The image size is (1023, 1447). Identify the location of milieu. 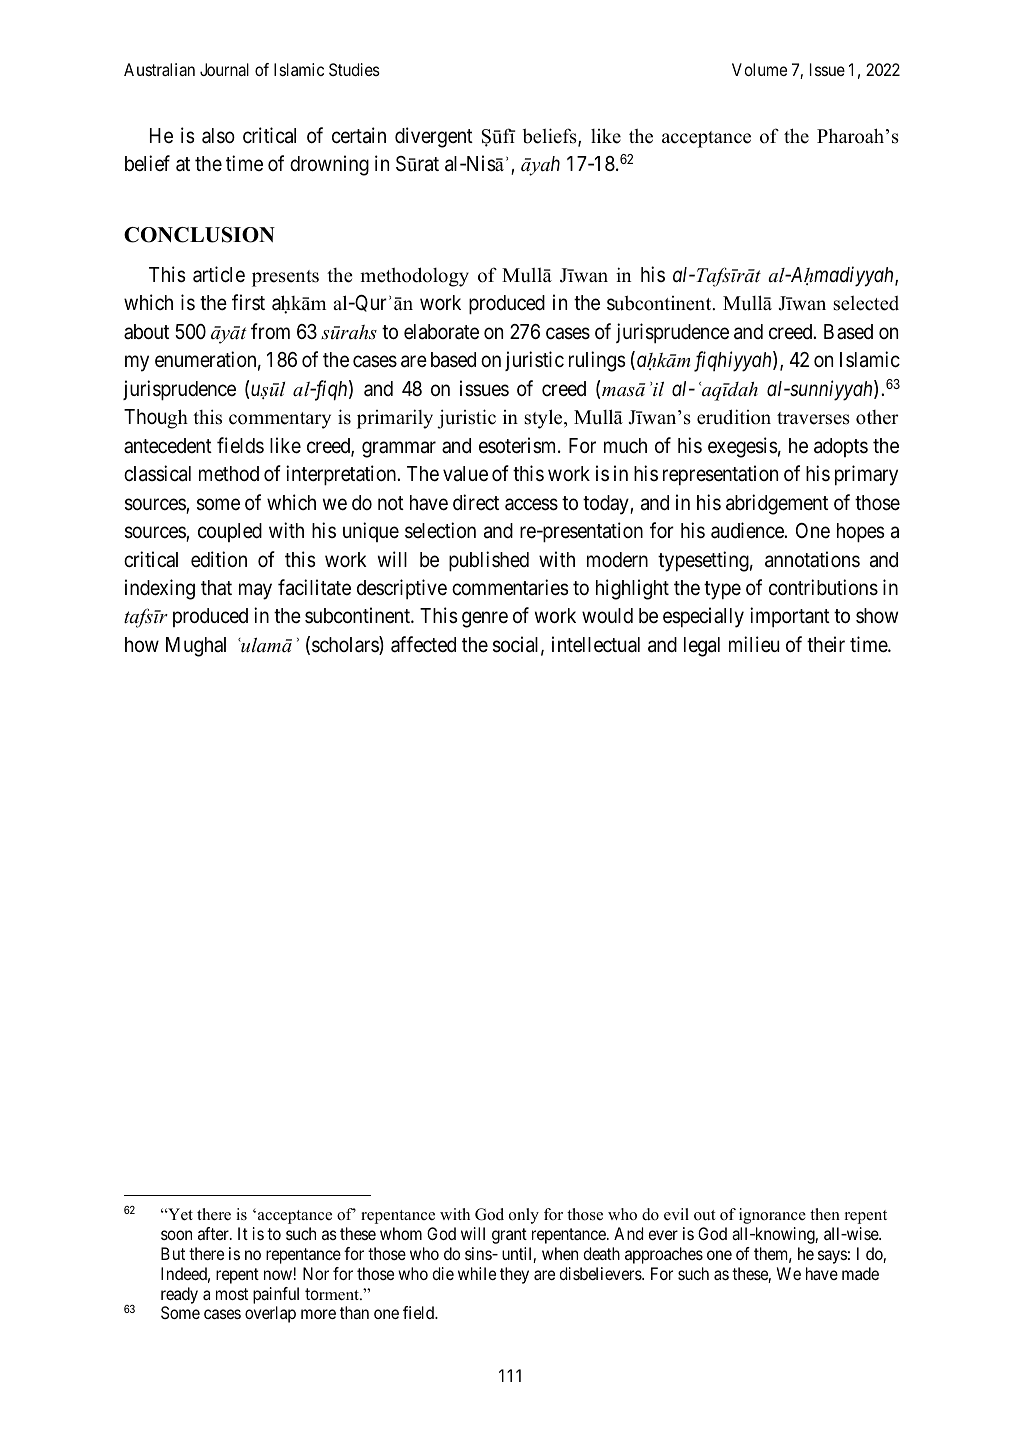
(754, 644).
